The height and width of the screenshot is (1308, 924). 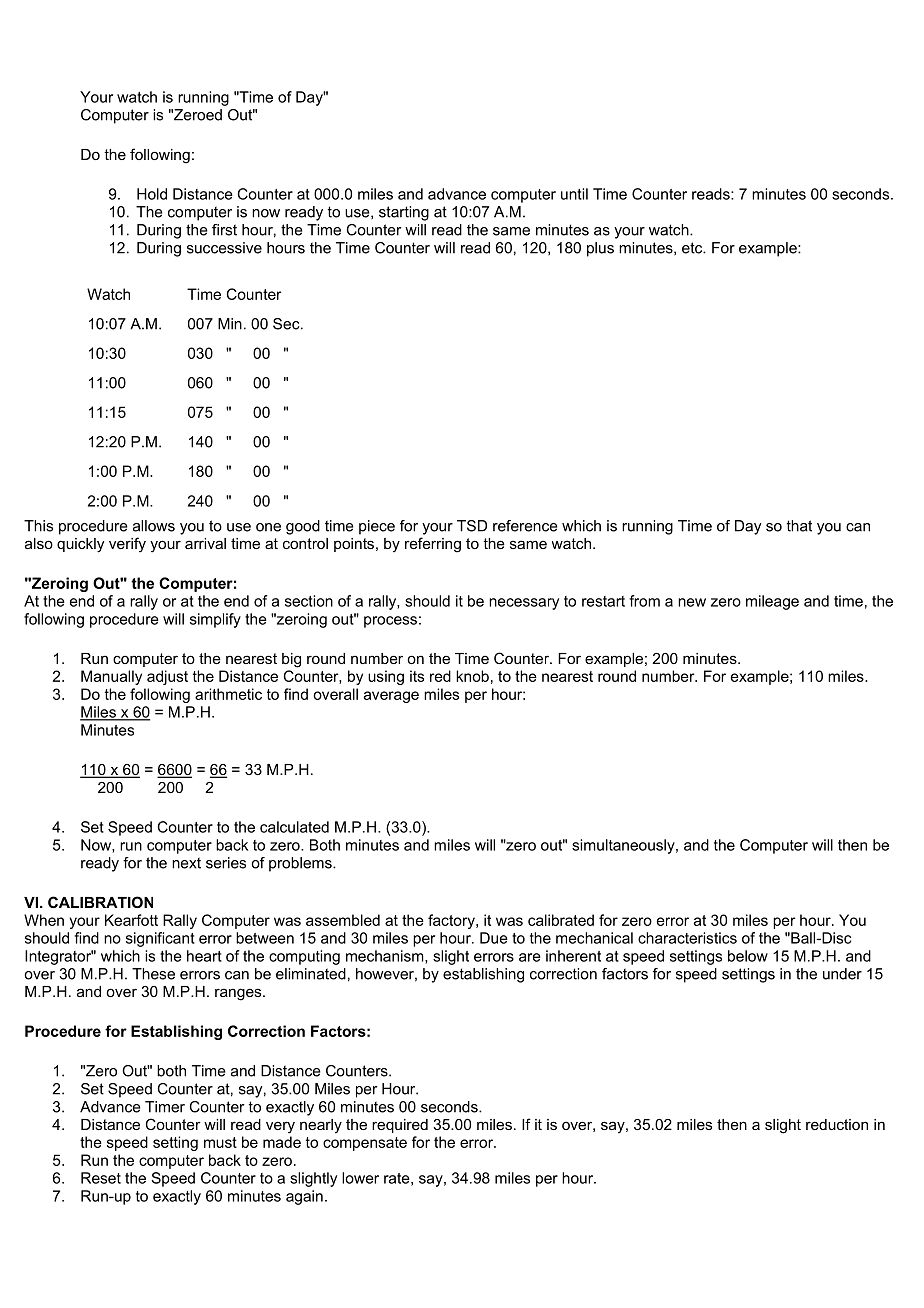 I want to click on significant, so click(x=160, y=939).
